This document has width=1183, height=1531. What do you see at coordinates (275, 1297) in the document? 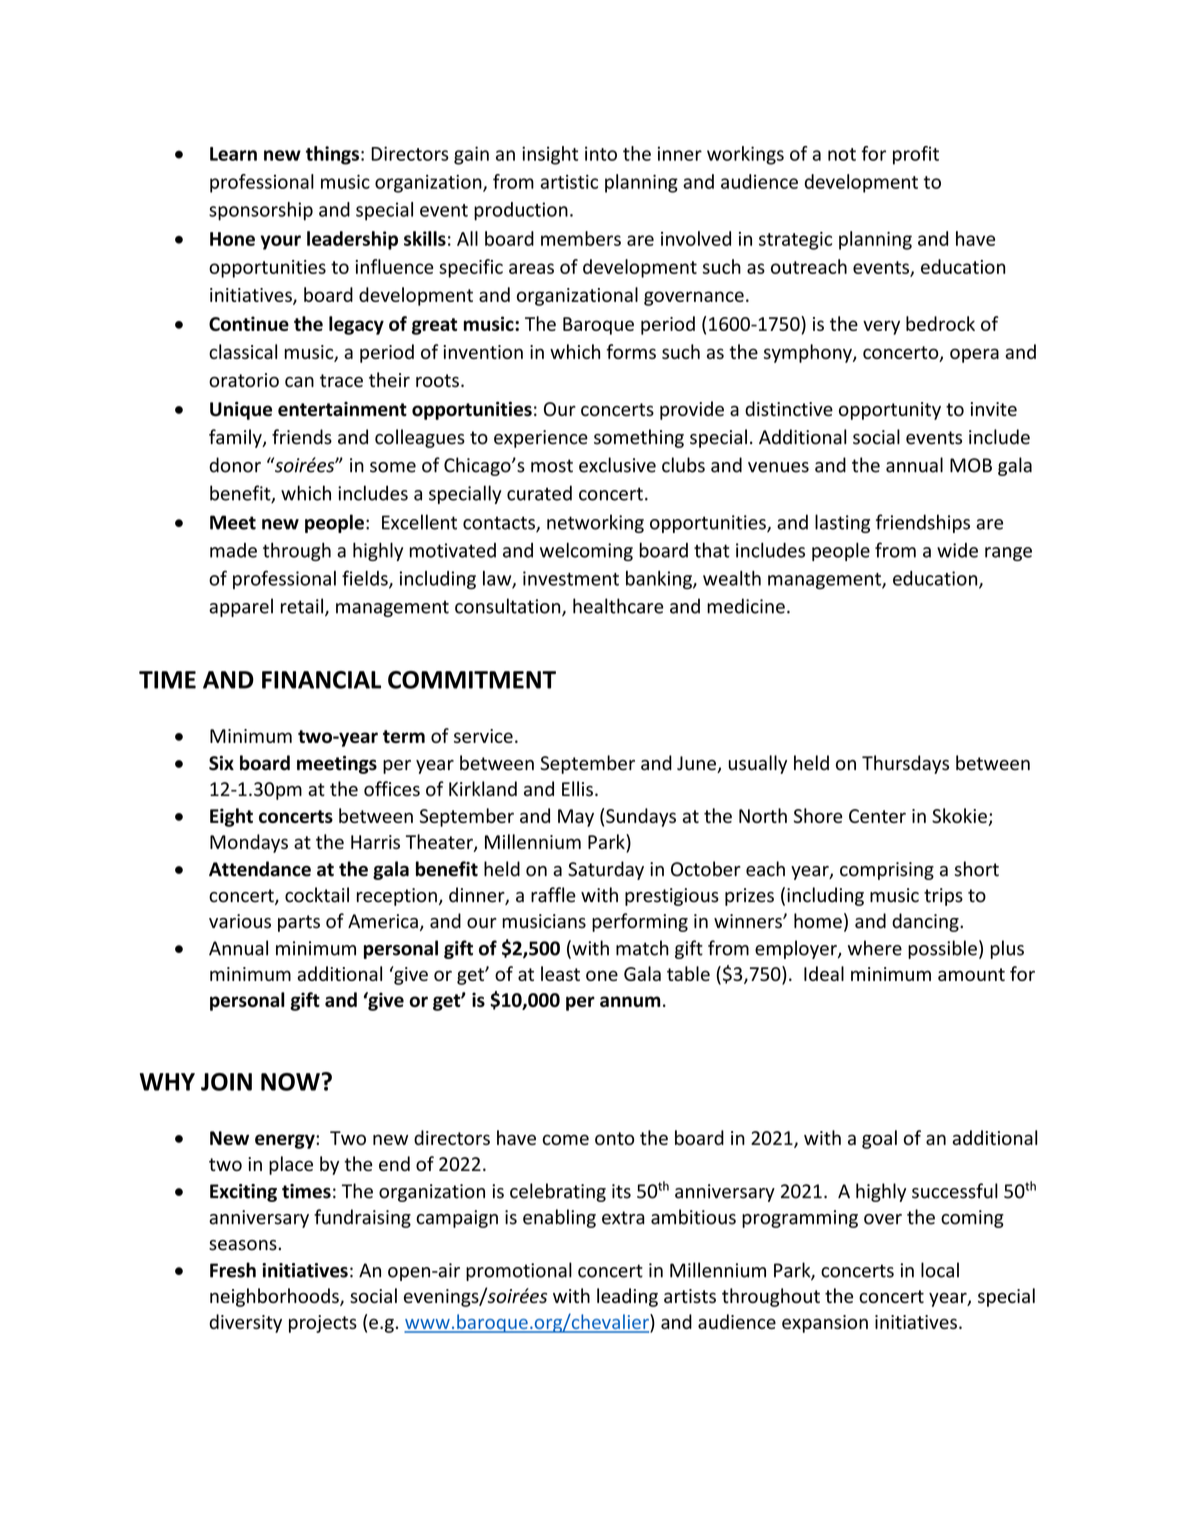
I see `neighborhoods` at bounding box center [275, 1297].
